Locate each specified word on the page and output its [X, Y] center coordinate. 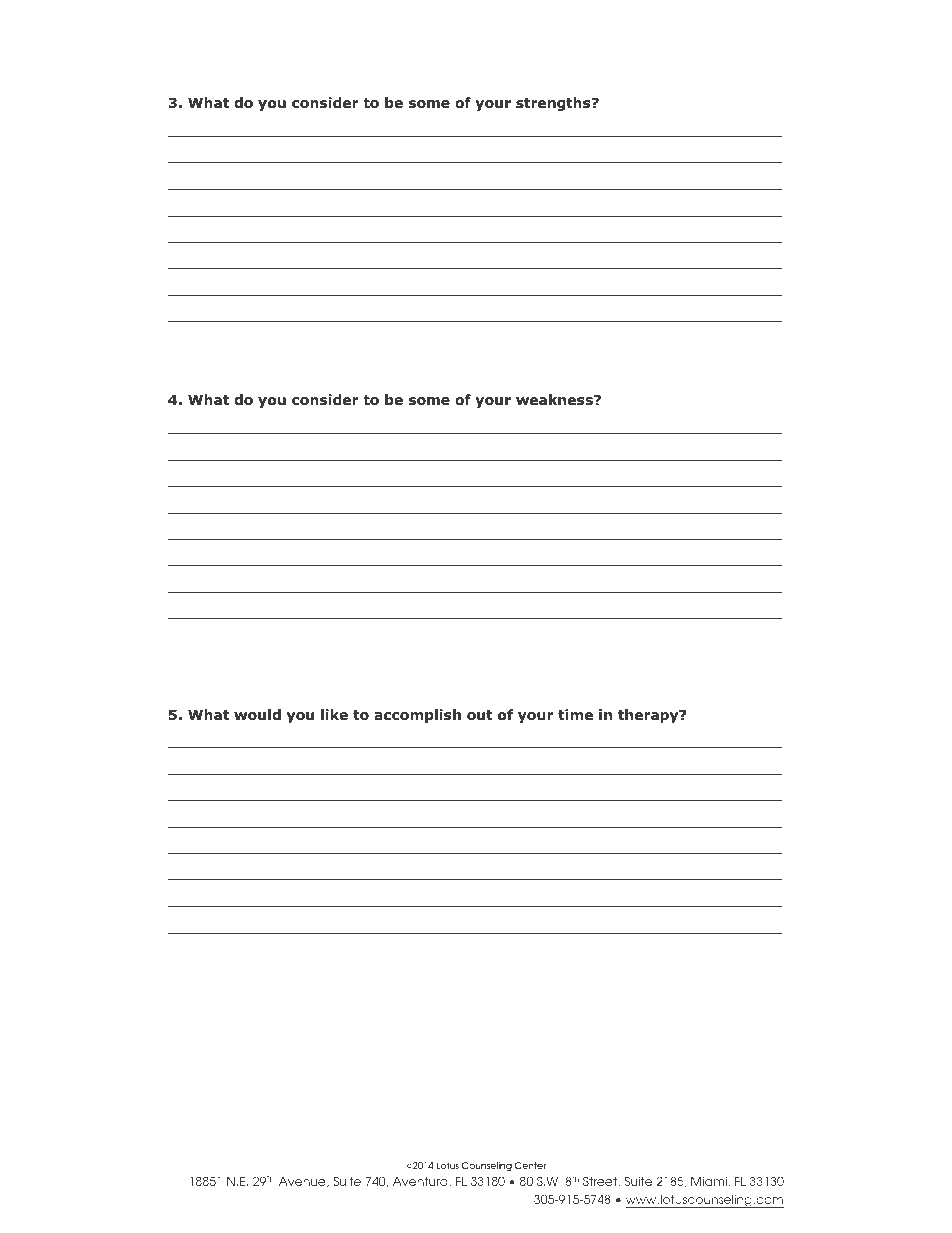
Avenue [303, 1182]
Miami [710, 1182]
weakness [555, 399]
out [480, 715]
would [257, 715]
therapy [649, 716]
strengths [554, 104]
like [334, 714]
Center [530, 1165]
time [575, 714]
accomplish [417, 716]
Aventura [421, 1182]
